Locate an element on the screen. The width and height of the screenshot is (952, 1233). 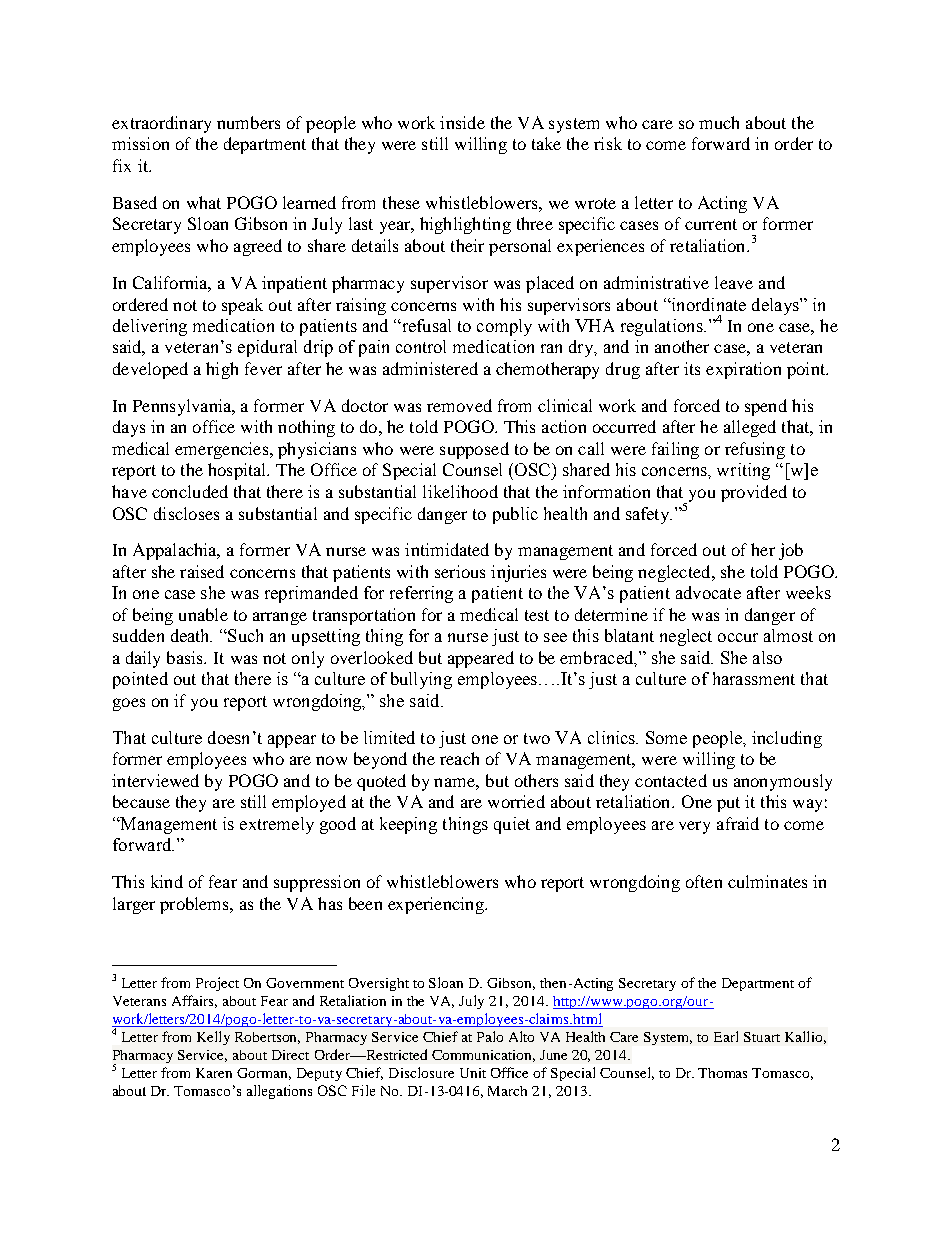
Karen is located at coordinates (214, 1073).
